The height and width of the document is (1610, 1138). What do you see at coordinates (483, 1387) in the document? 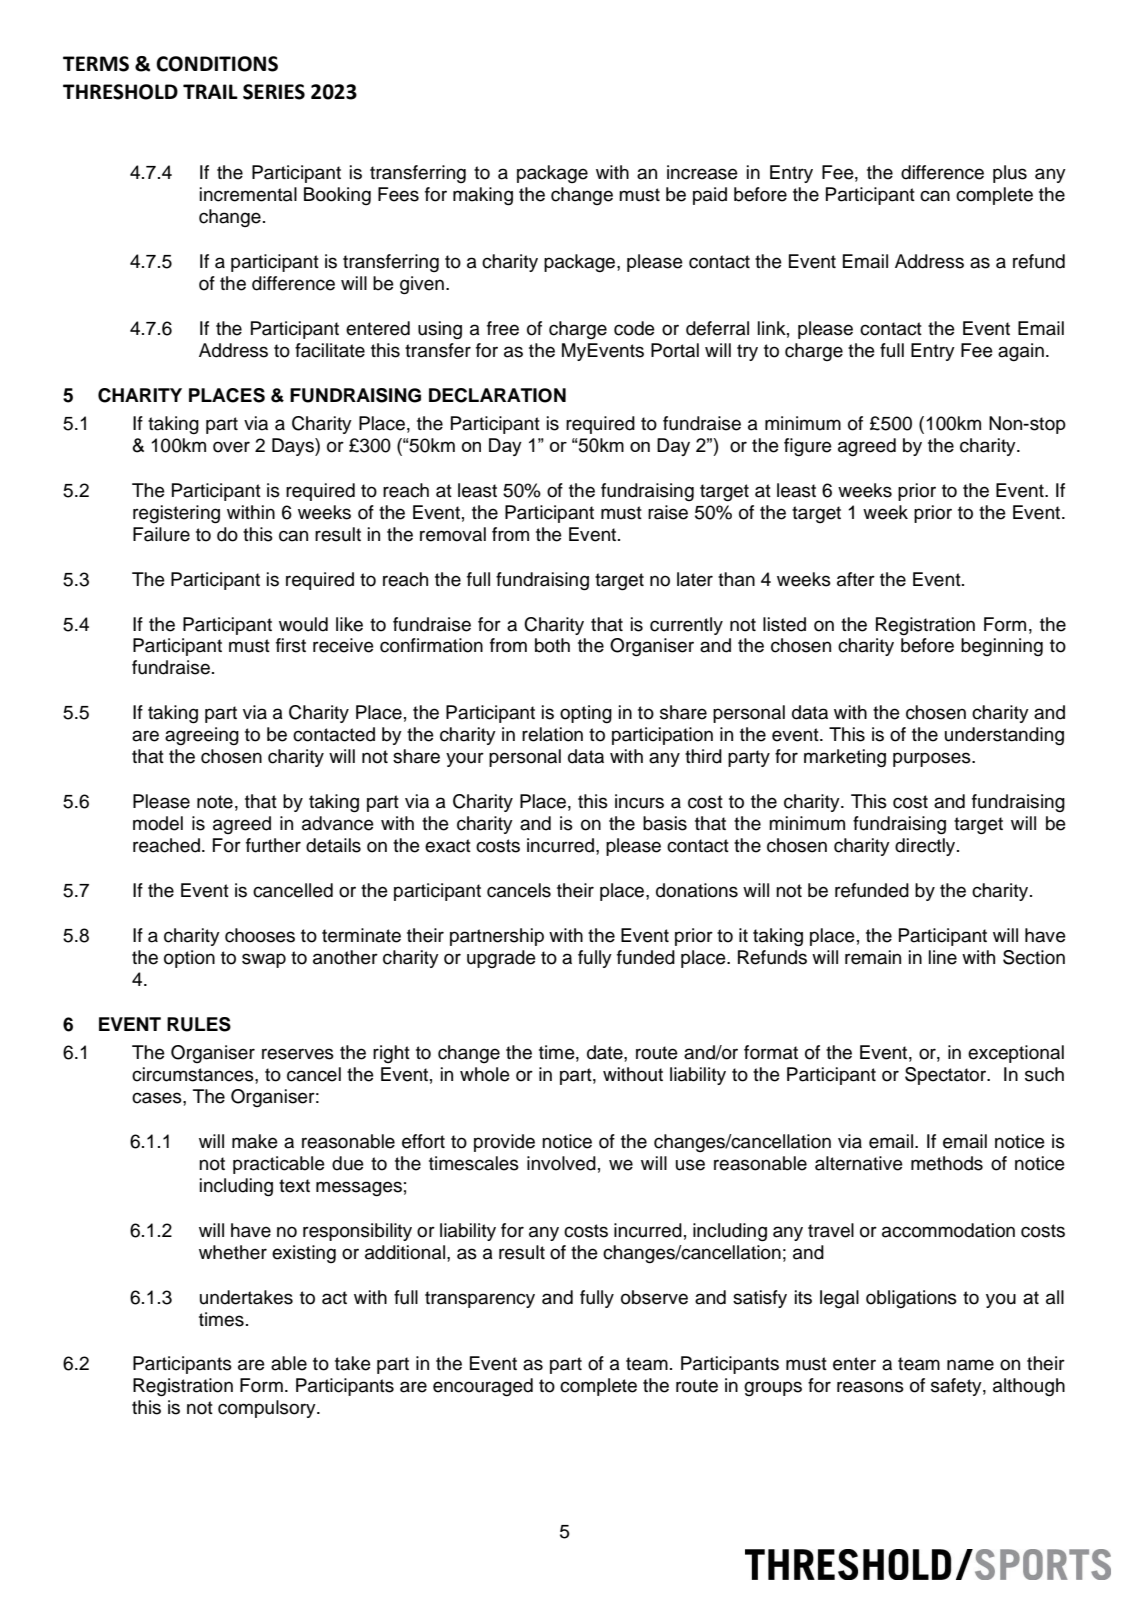
I see `encouraged` at bounding box center [483, 1387].
